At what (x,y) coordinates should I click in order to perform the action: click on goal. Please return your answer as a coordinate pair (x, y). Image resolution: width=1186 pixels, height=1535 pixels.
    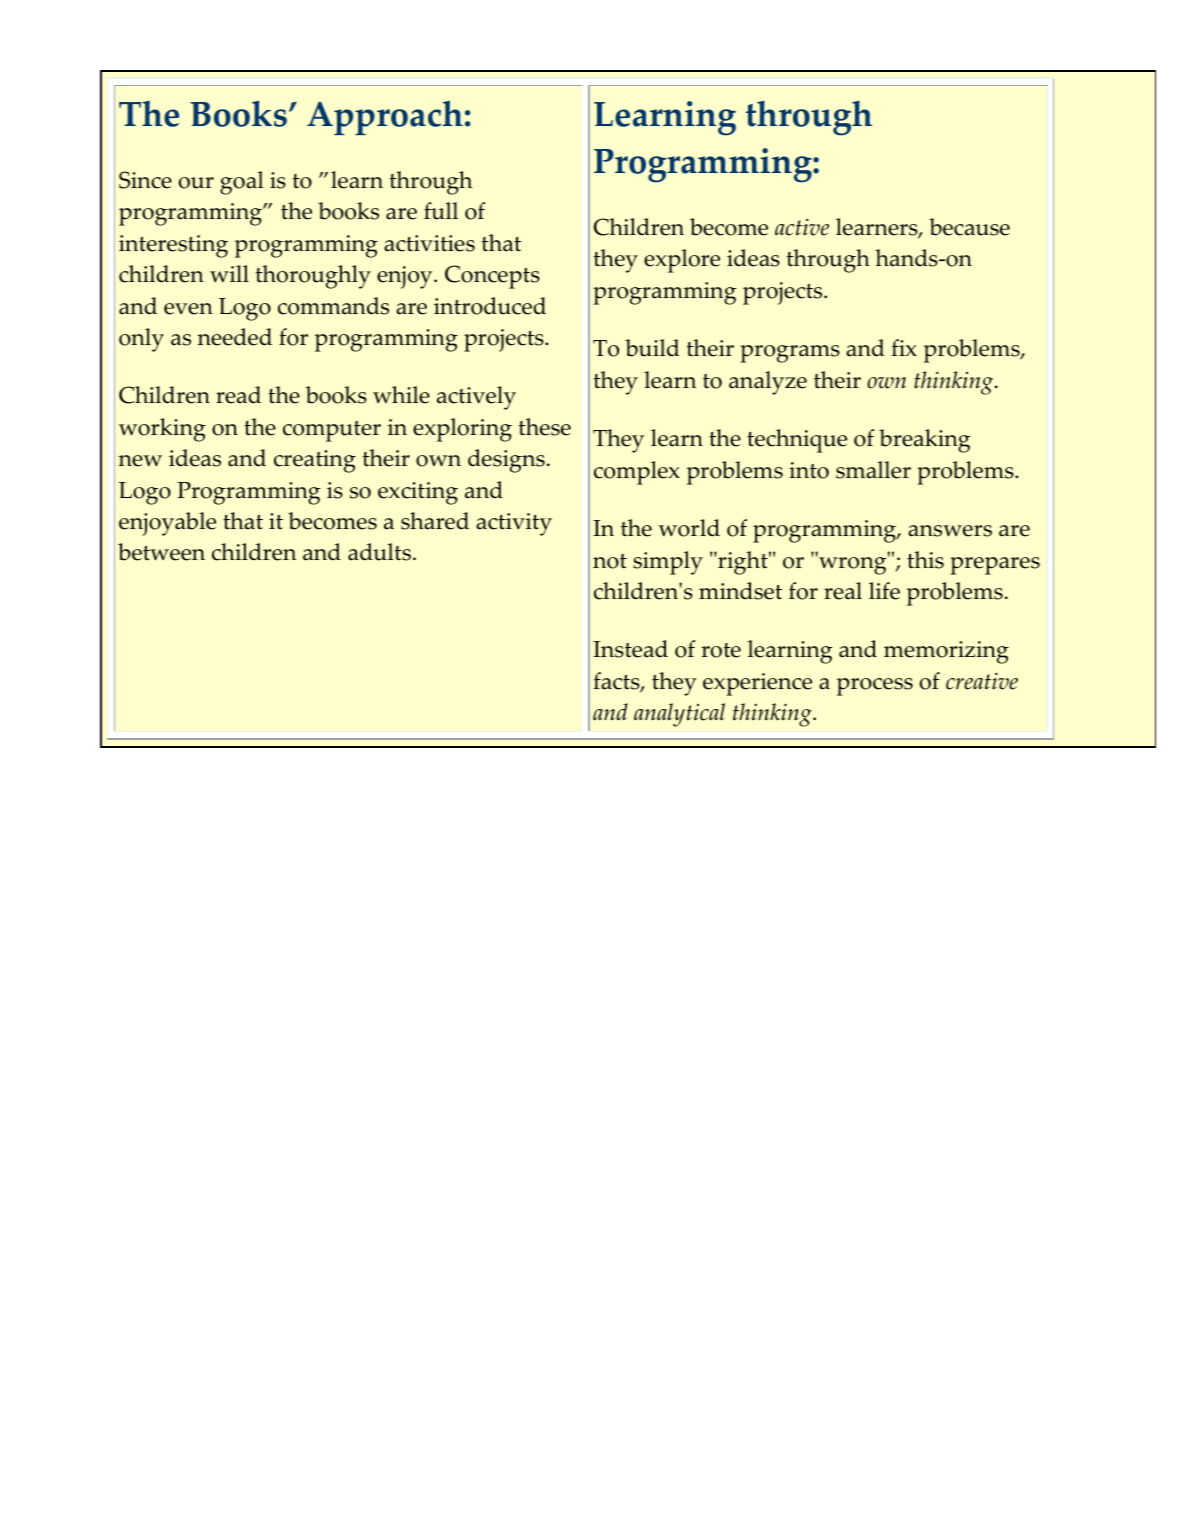
    Looking at the image, I should click on (242, 183).
